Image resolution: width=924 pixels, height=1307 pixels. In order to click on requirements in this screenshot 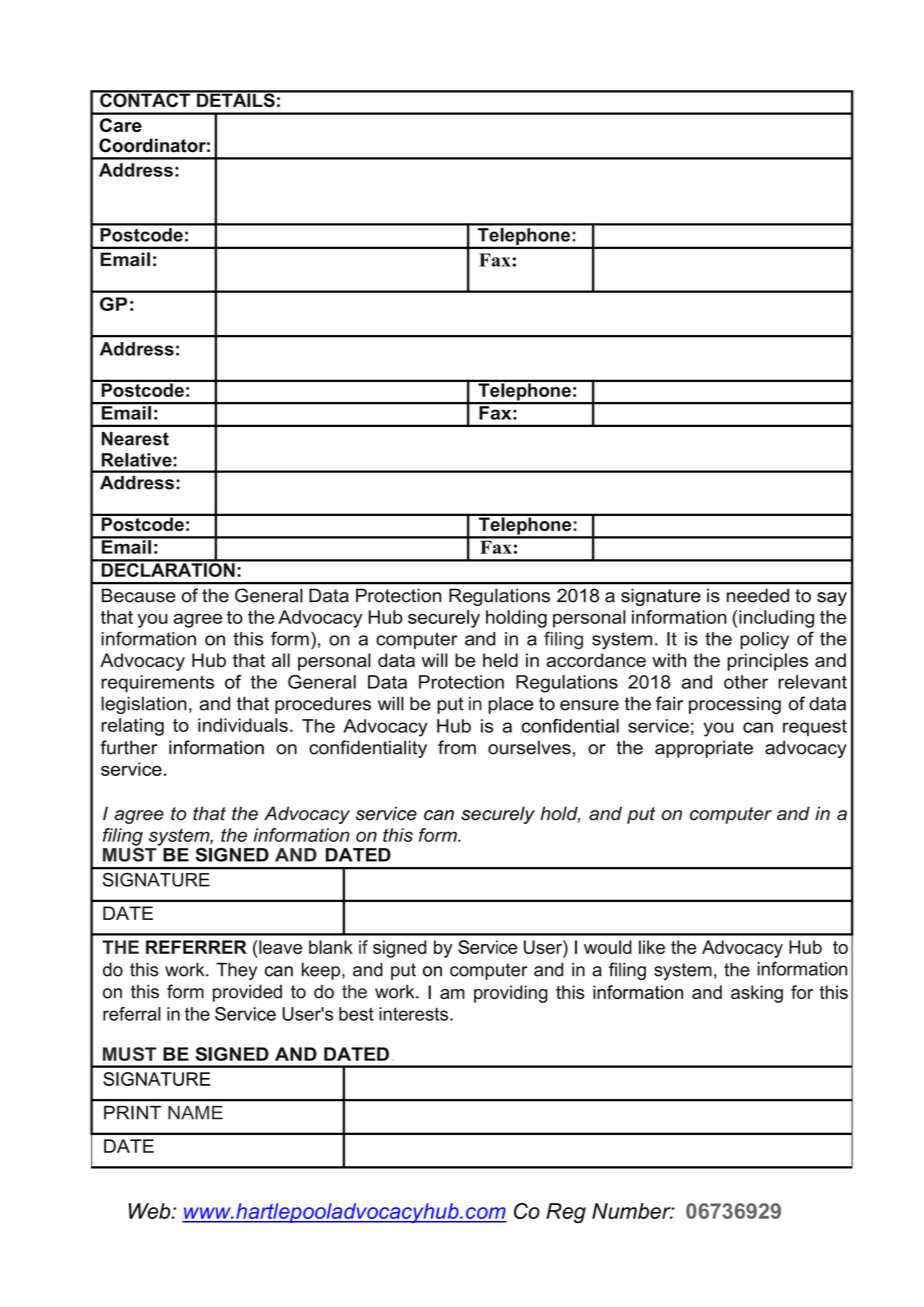, I will do `click(157, 684)`.
